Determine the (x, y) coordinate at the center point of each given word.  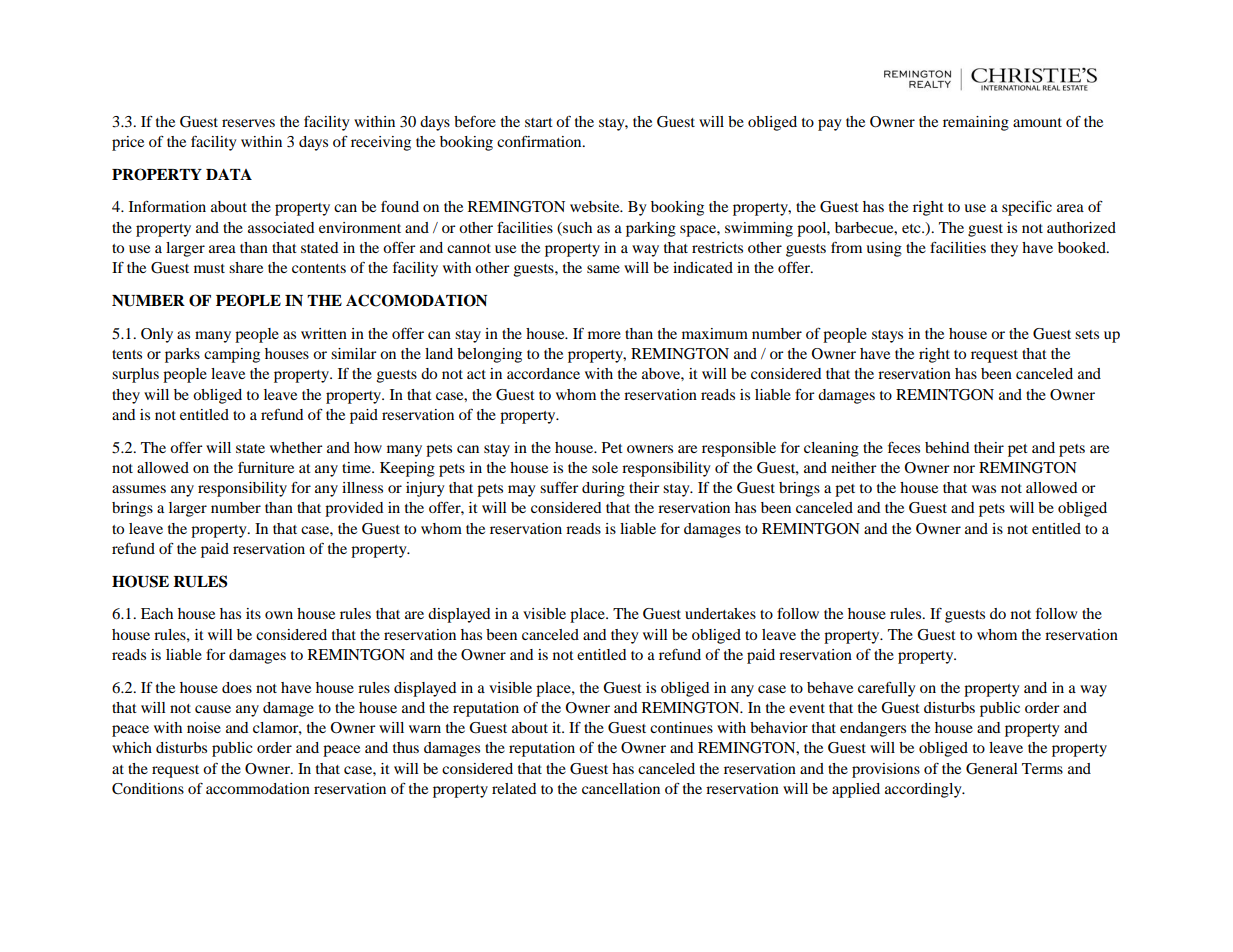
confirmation (540, 141)
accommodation (258, 788)
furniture (266, 467)
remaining (976, 123)
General (992, 769)
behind (947, 447)
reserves (248, 123)
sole (605, 467)
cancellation (621, 788)
